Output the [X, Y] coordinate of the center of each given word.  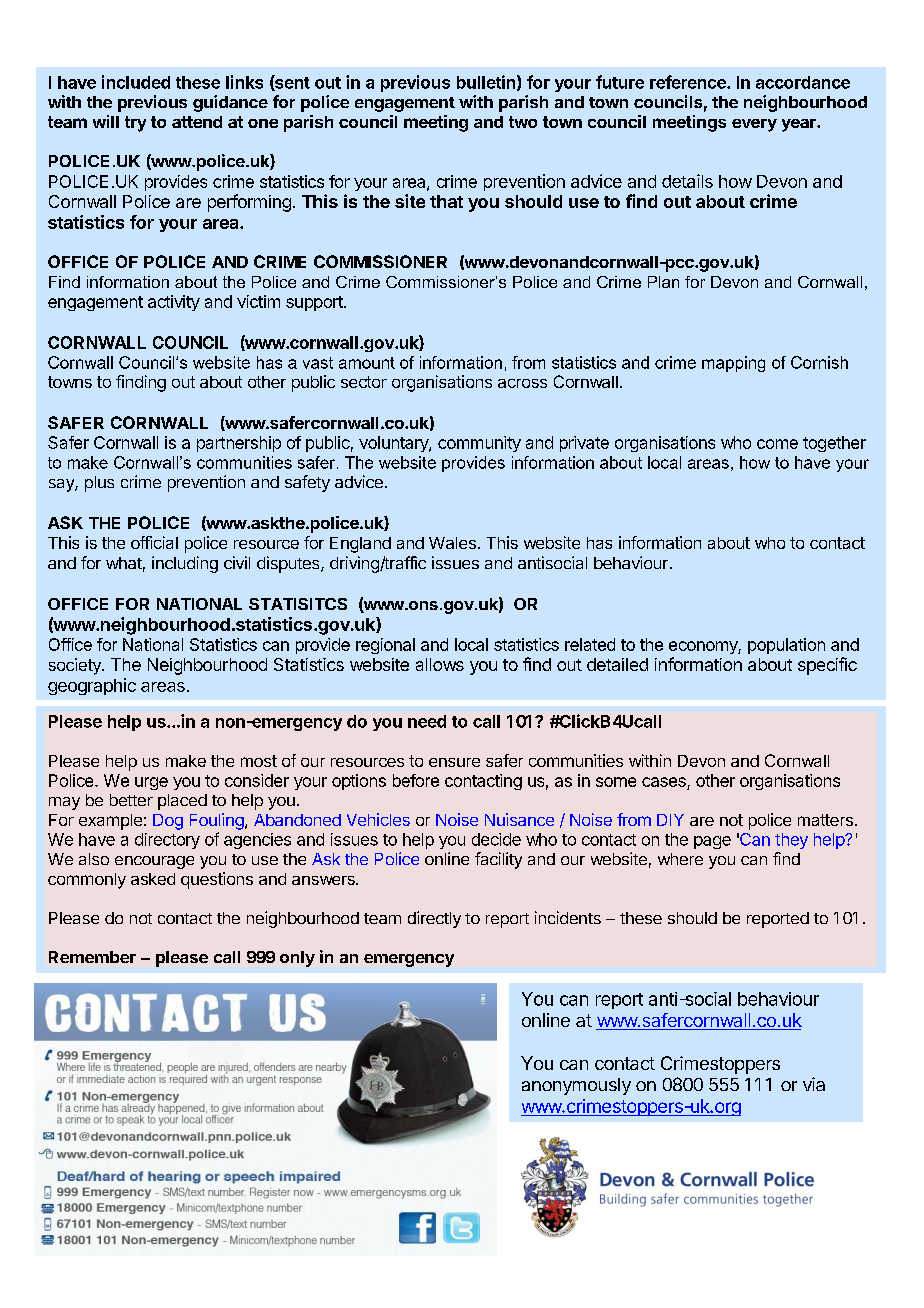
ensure [454, 762]
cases [664, 782]
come [777, 444]
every [754, 125]
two [523, 122]
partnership [239, 444]
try [135, 124]
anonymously [576, 1086]
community [479, 444]
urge [151, 783]
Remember [92, 957]
